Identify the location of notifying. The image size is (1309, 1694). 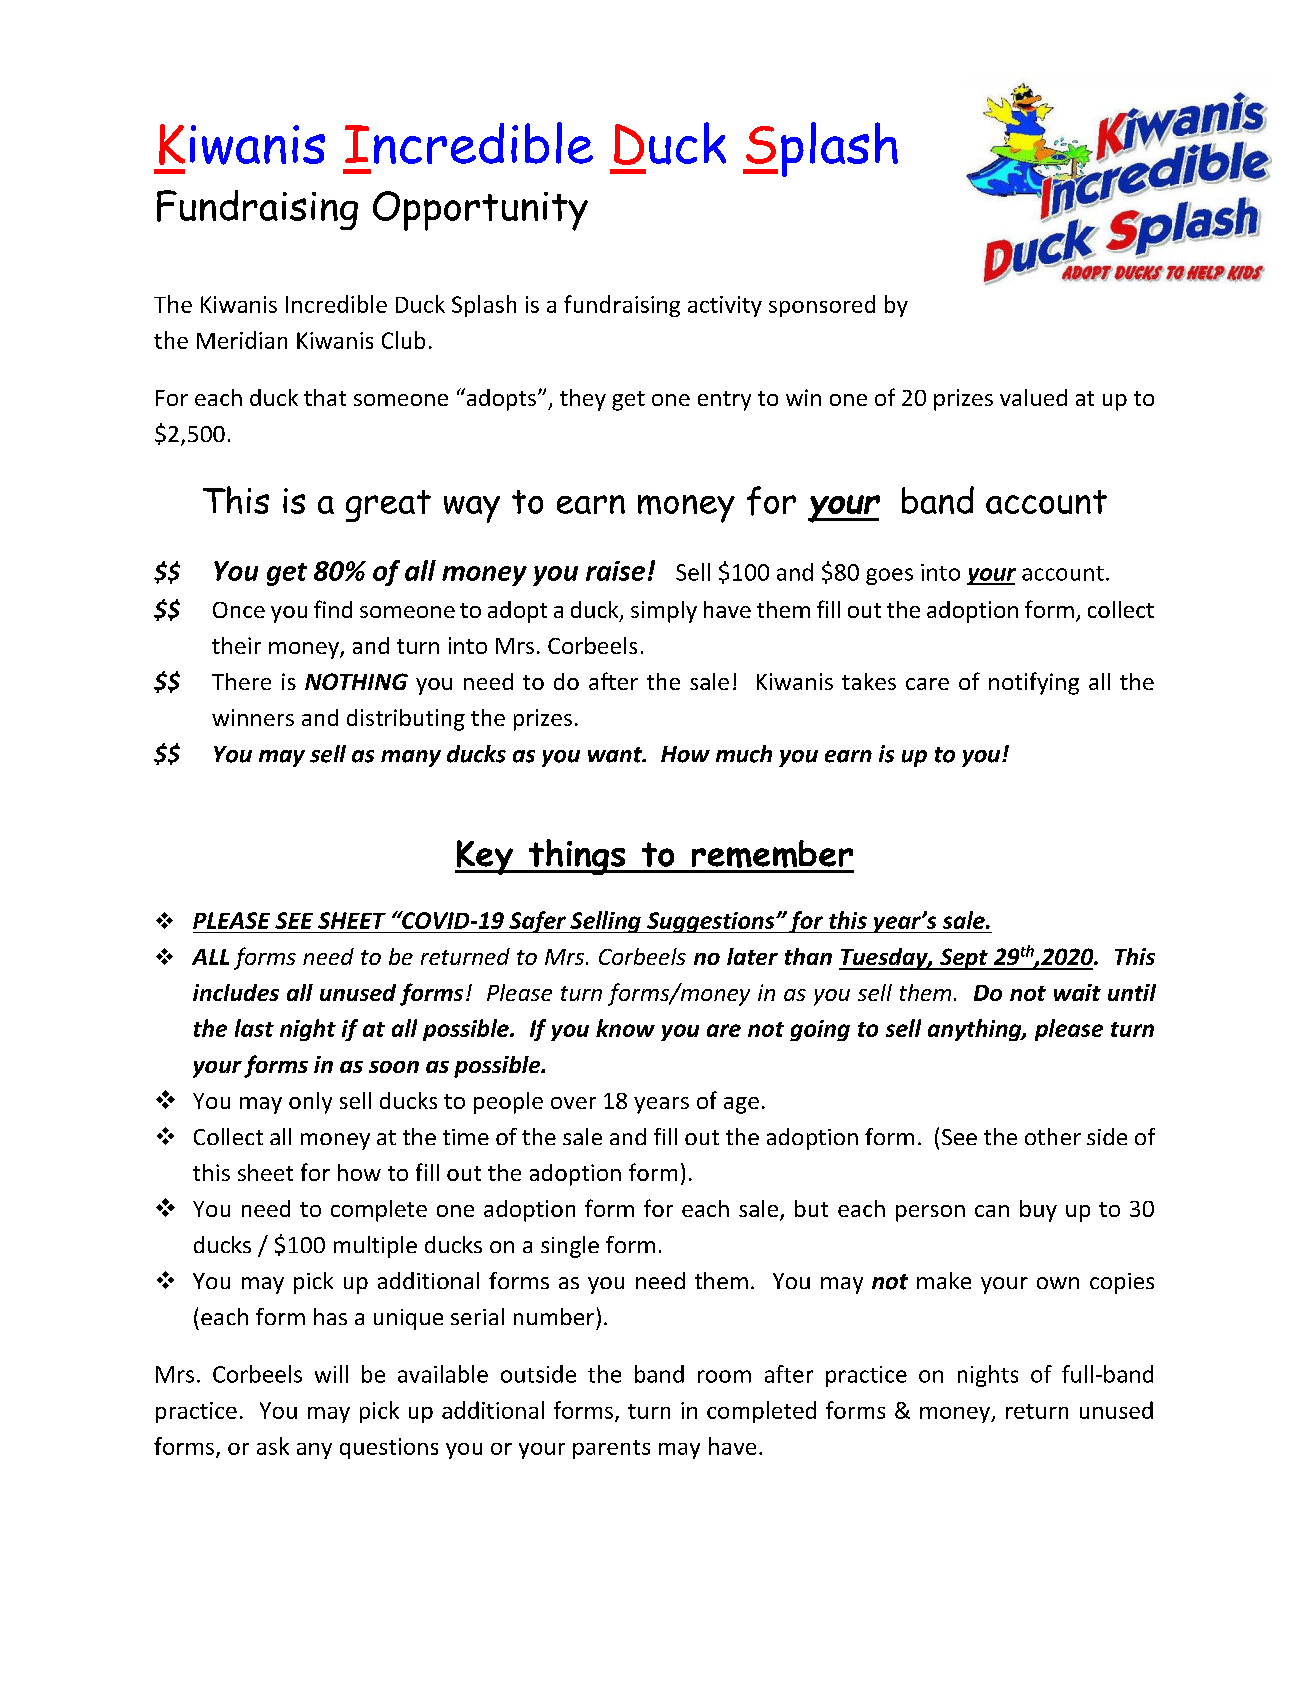
(1034, 683).
